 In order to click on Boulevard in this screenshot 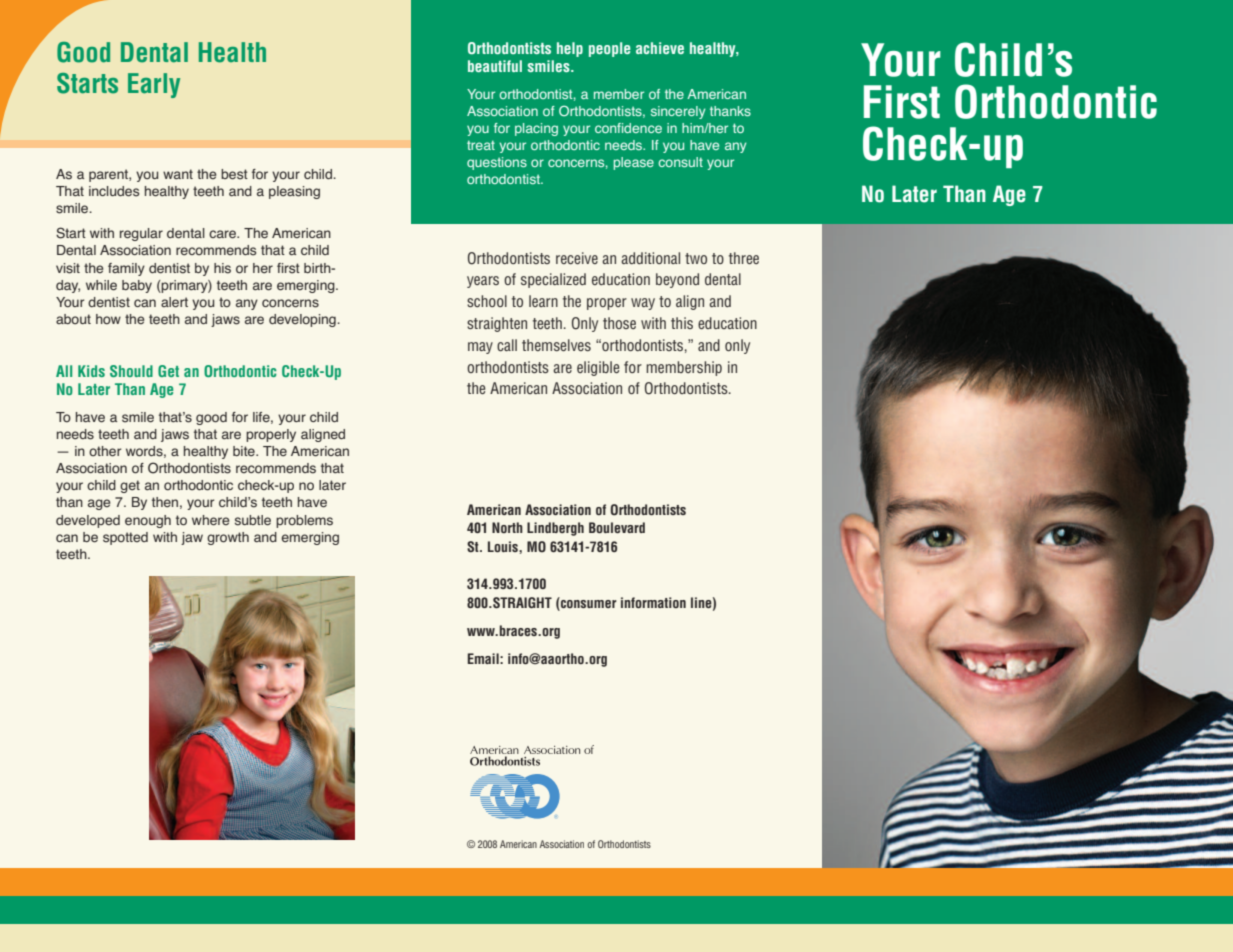, I will do `click(617, 527)`.
